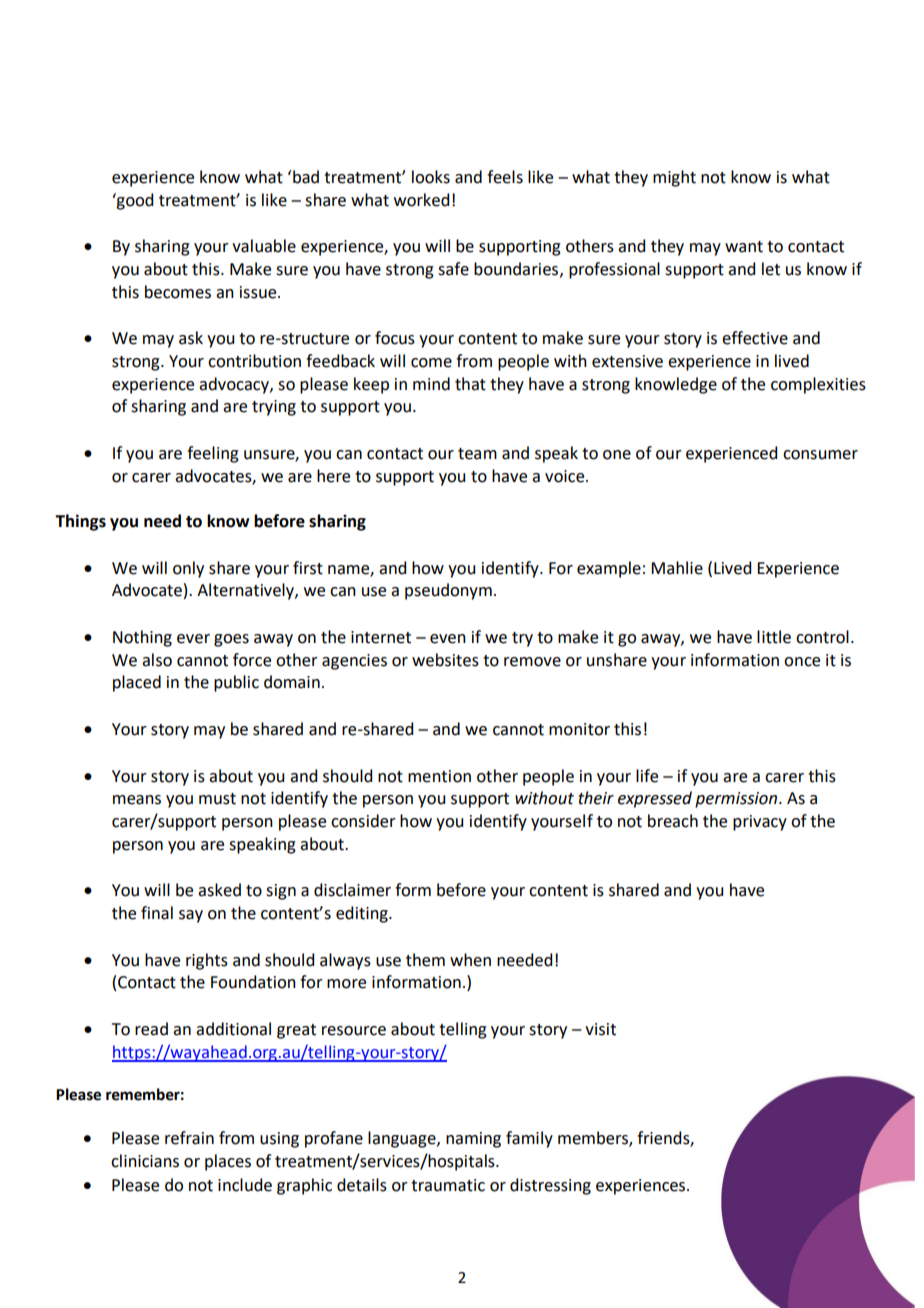  What do you see at coordinates (802, 662) in the image?
I see `once` at bounding box center [802, 662].
